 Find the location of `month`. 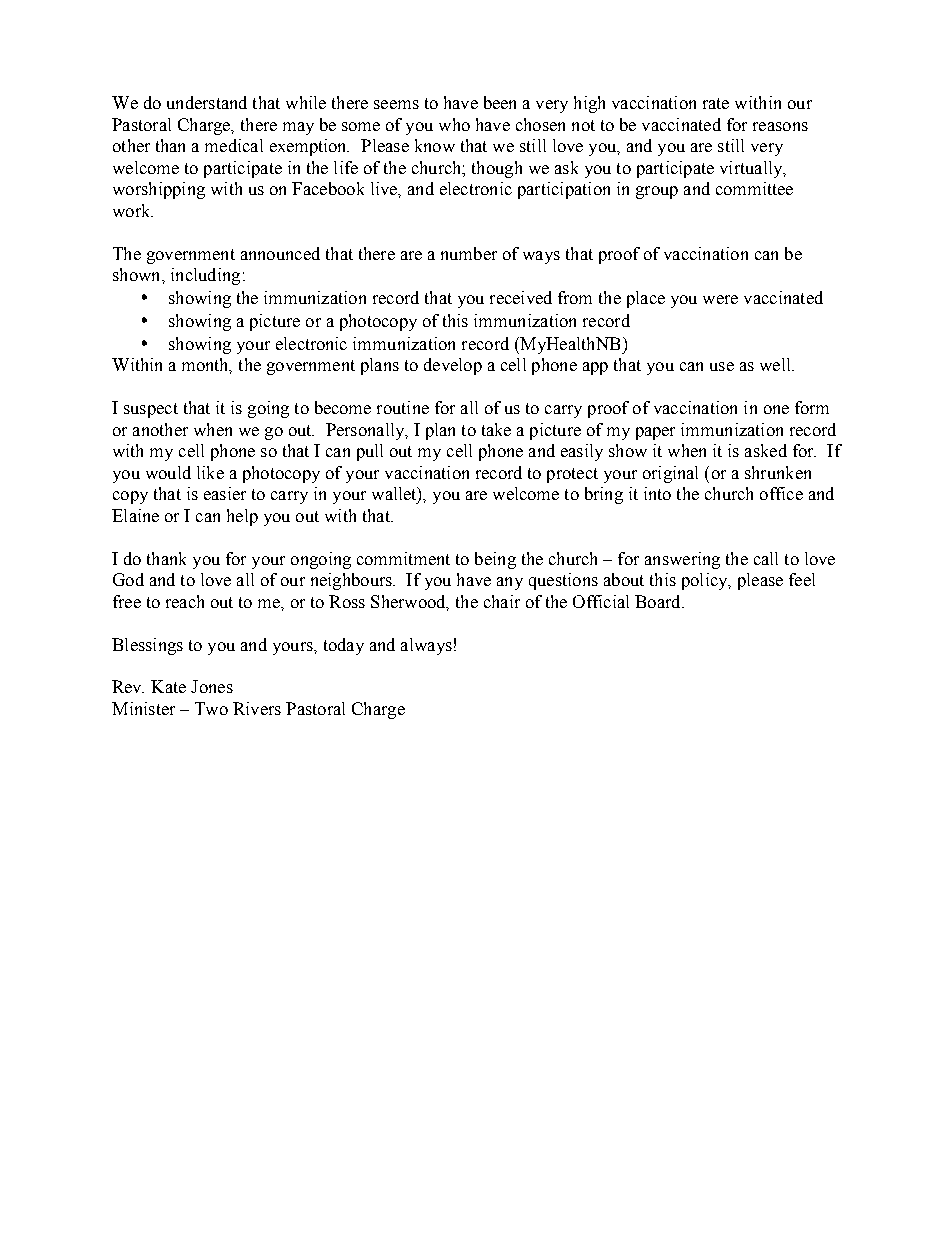

month is located at coordinates (207, 366).
